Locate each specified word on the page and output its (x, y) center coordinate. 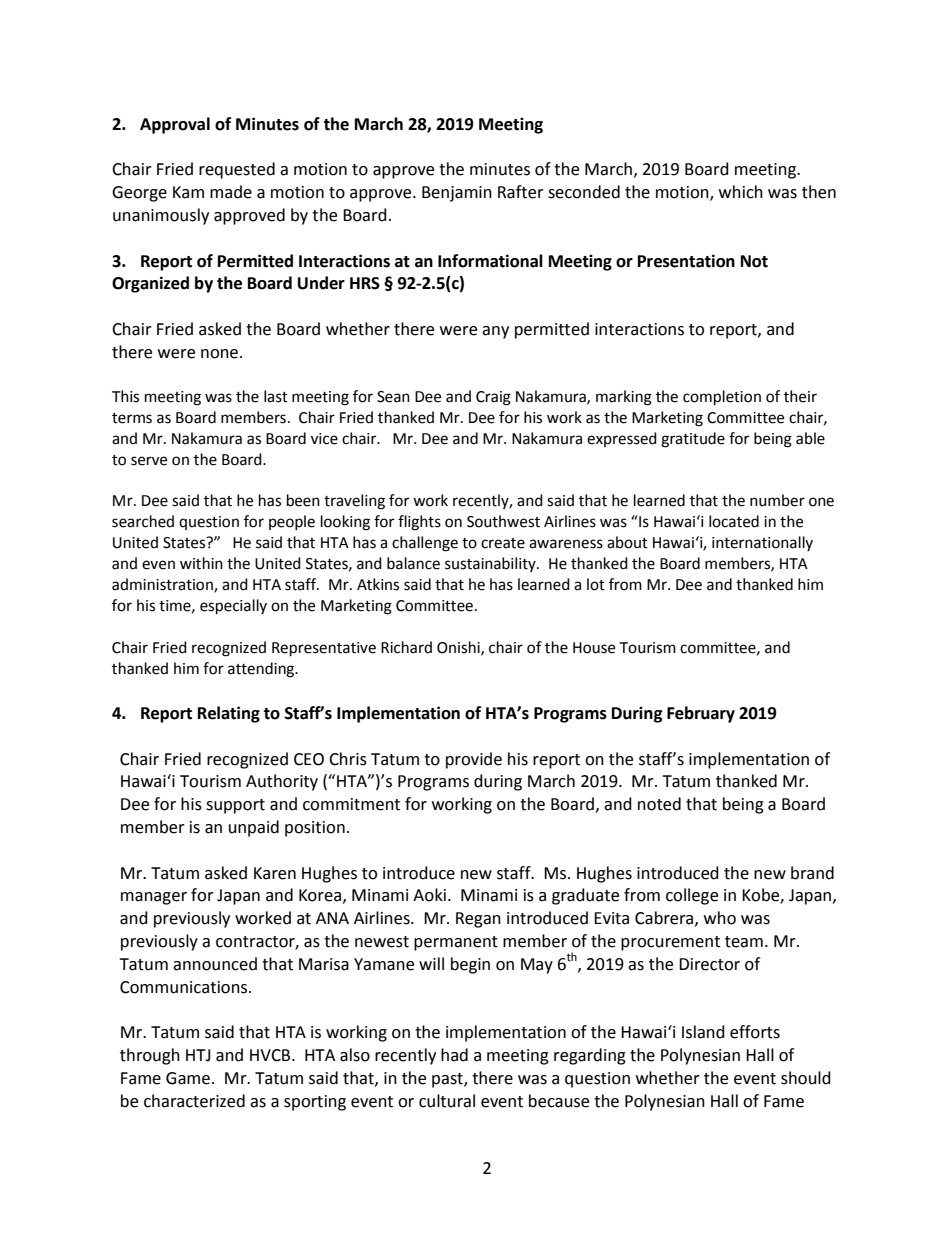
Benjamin (457, 194)
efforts (755, 1032)
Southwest (503, 521)
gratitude (693, 440)
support (235, 806)
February (701, 714)
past (448, 1080)
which (741, 192)
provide (474, 760)
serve (149, 461)
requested (237, 170)
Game (188, 1078)
